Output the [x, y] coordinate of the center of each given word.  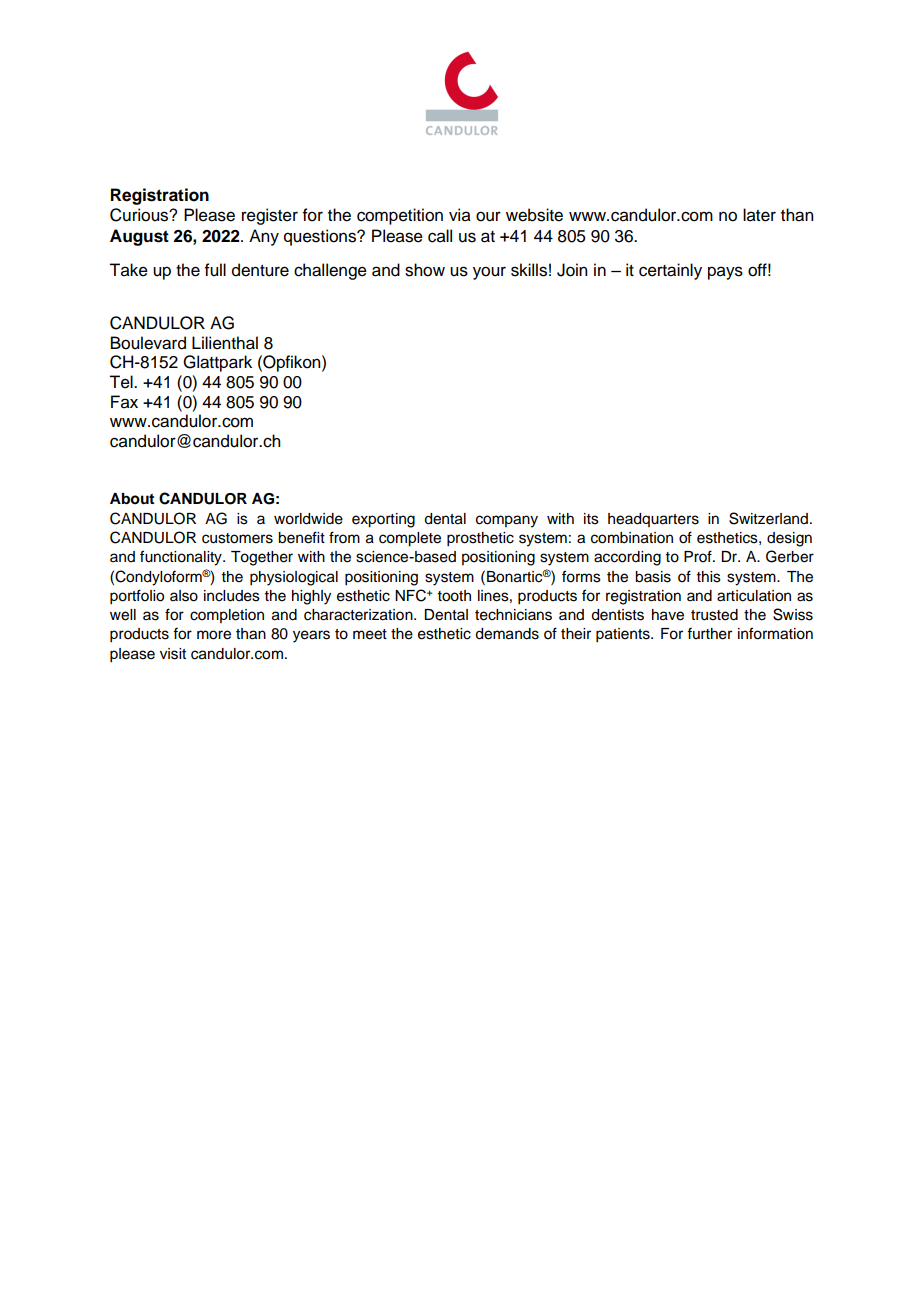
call [440, 236]
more [214, 635]
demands [507, 634]
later [759, 215]
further [709, 633]
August [139, 237]
